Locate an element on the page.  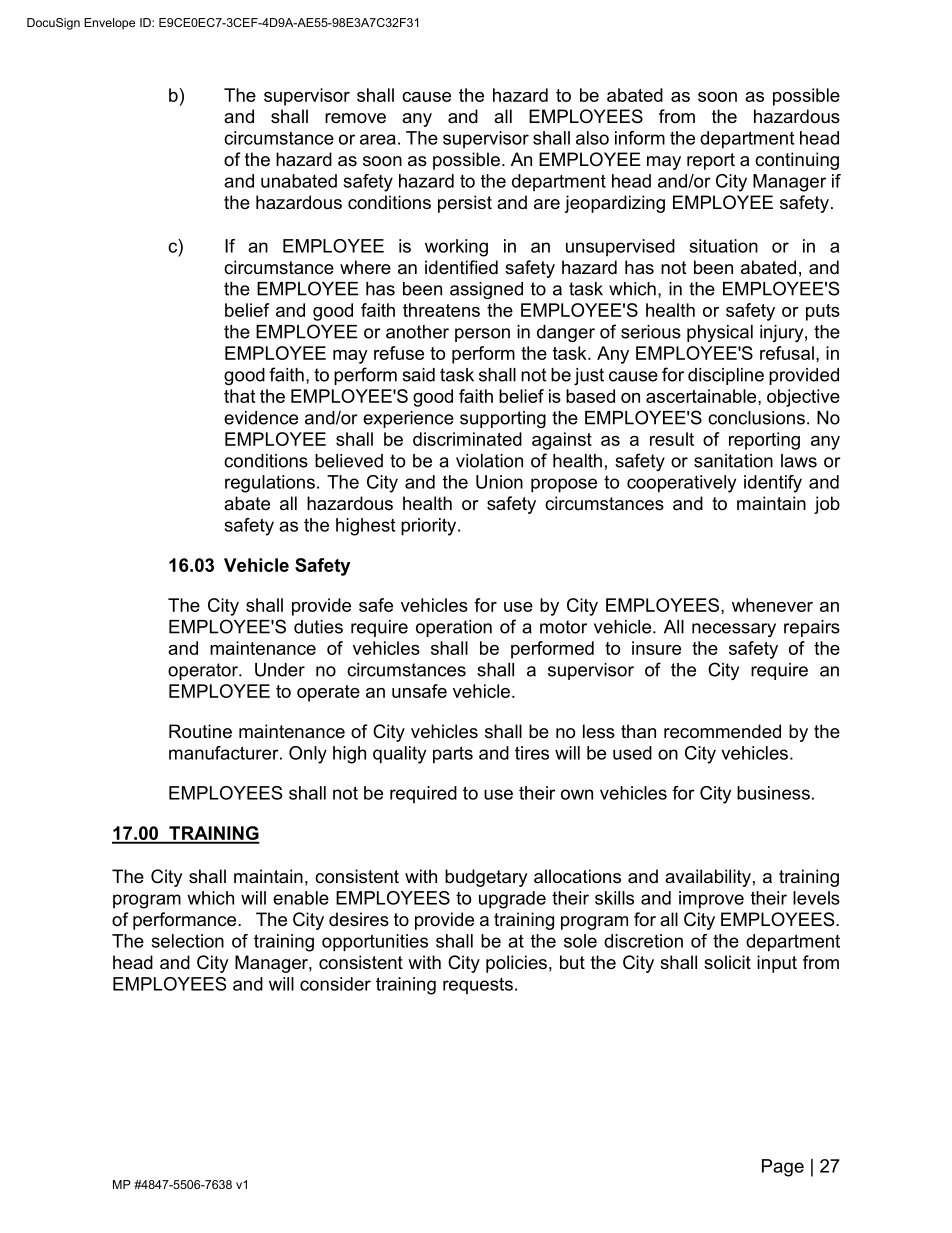
continuing is located at coordinates (797, 161).
